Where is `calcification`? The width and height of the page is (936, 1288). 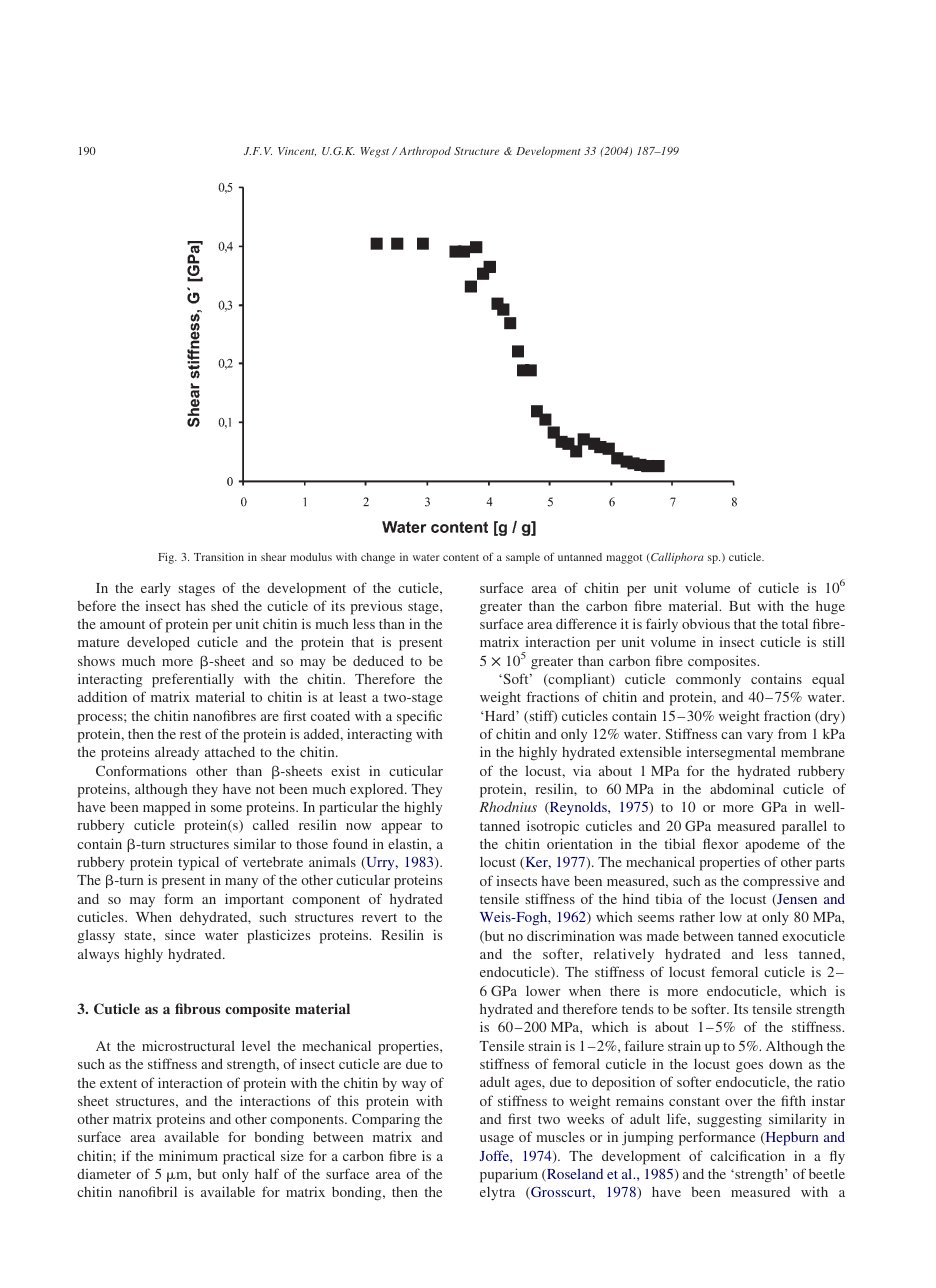 calcification is located at coordinates (747, 1155).
